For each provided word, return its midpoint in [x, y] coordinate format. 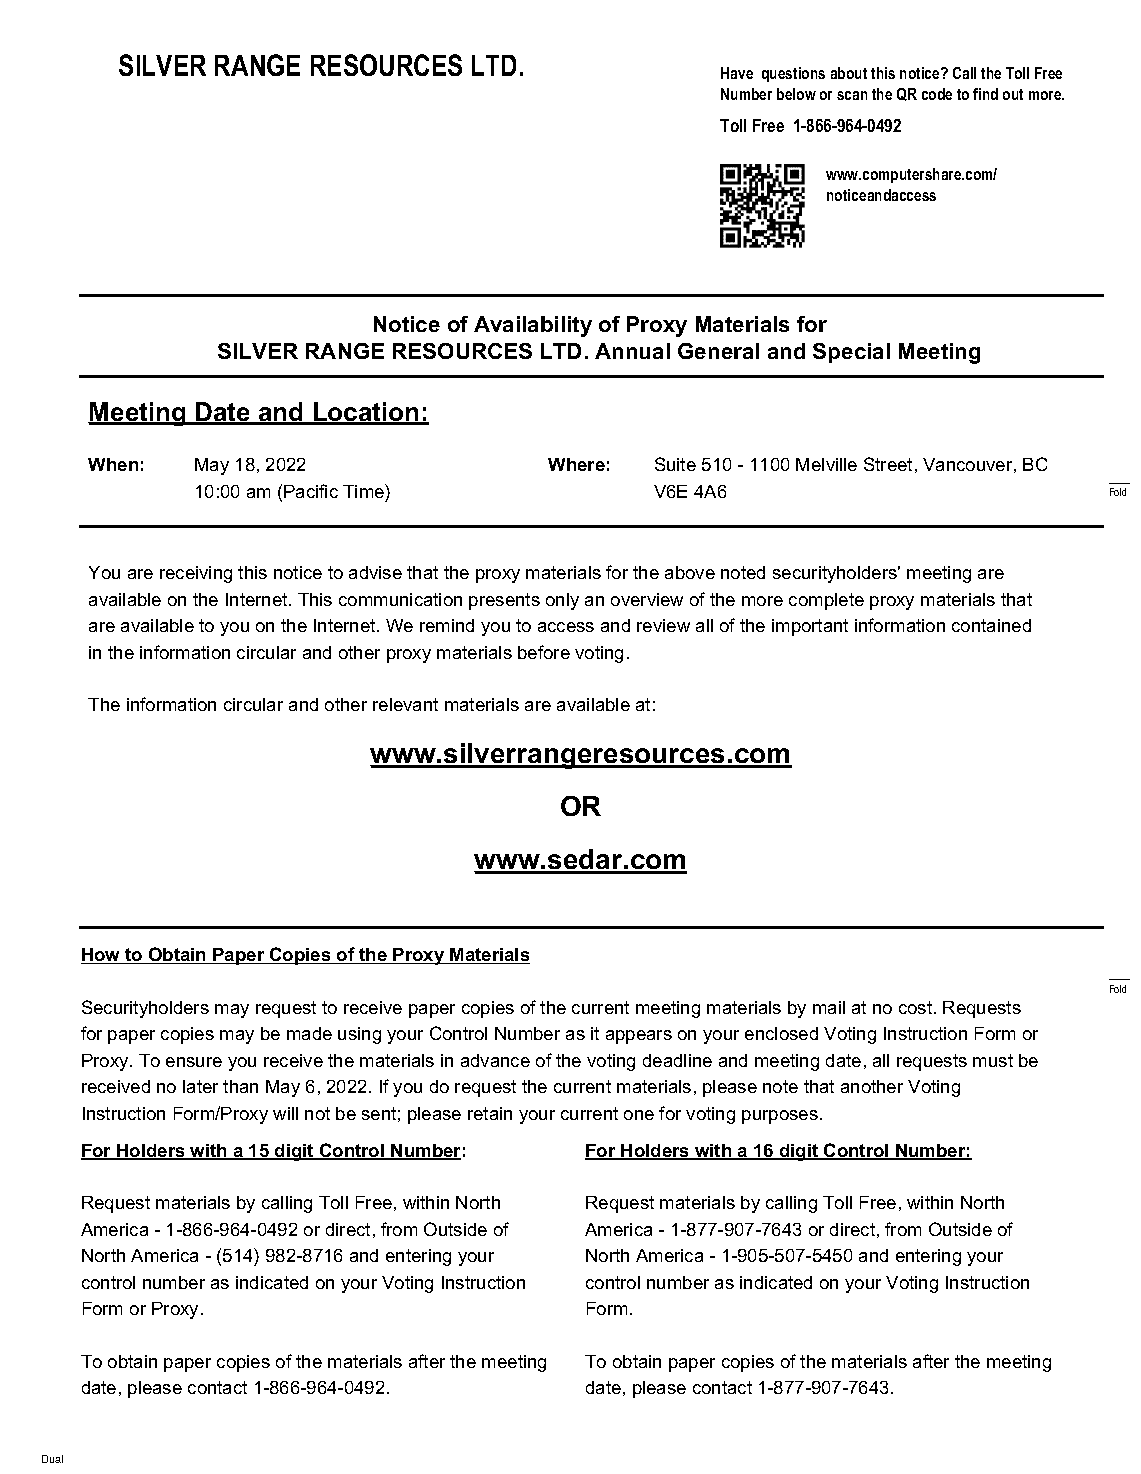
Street [888, 464]
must [993, 1060]
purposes [780, 1117]
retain [490, 1113]
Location [366, 413]
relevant [405, 704]
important [810, 627]
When [113, 464]
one [639, 1115]
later [200, 1086]
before [544, 652]
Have [737, 73]
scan [852, 95]
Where [576, 464]
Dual [52, 1459]
